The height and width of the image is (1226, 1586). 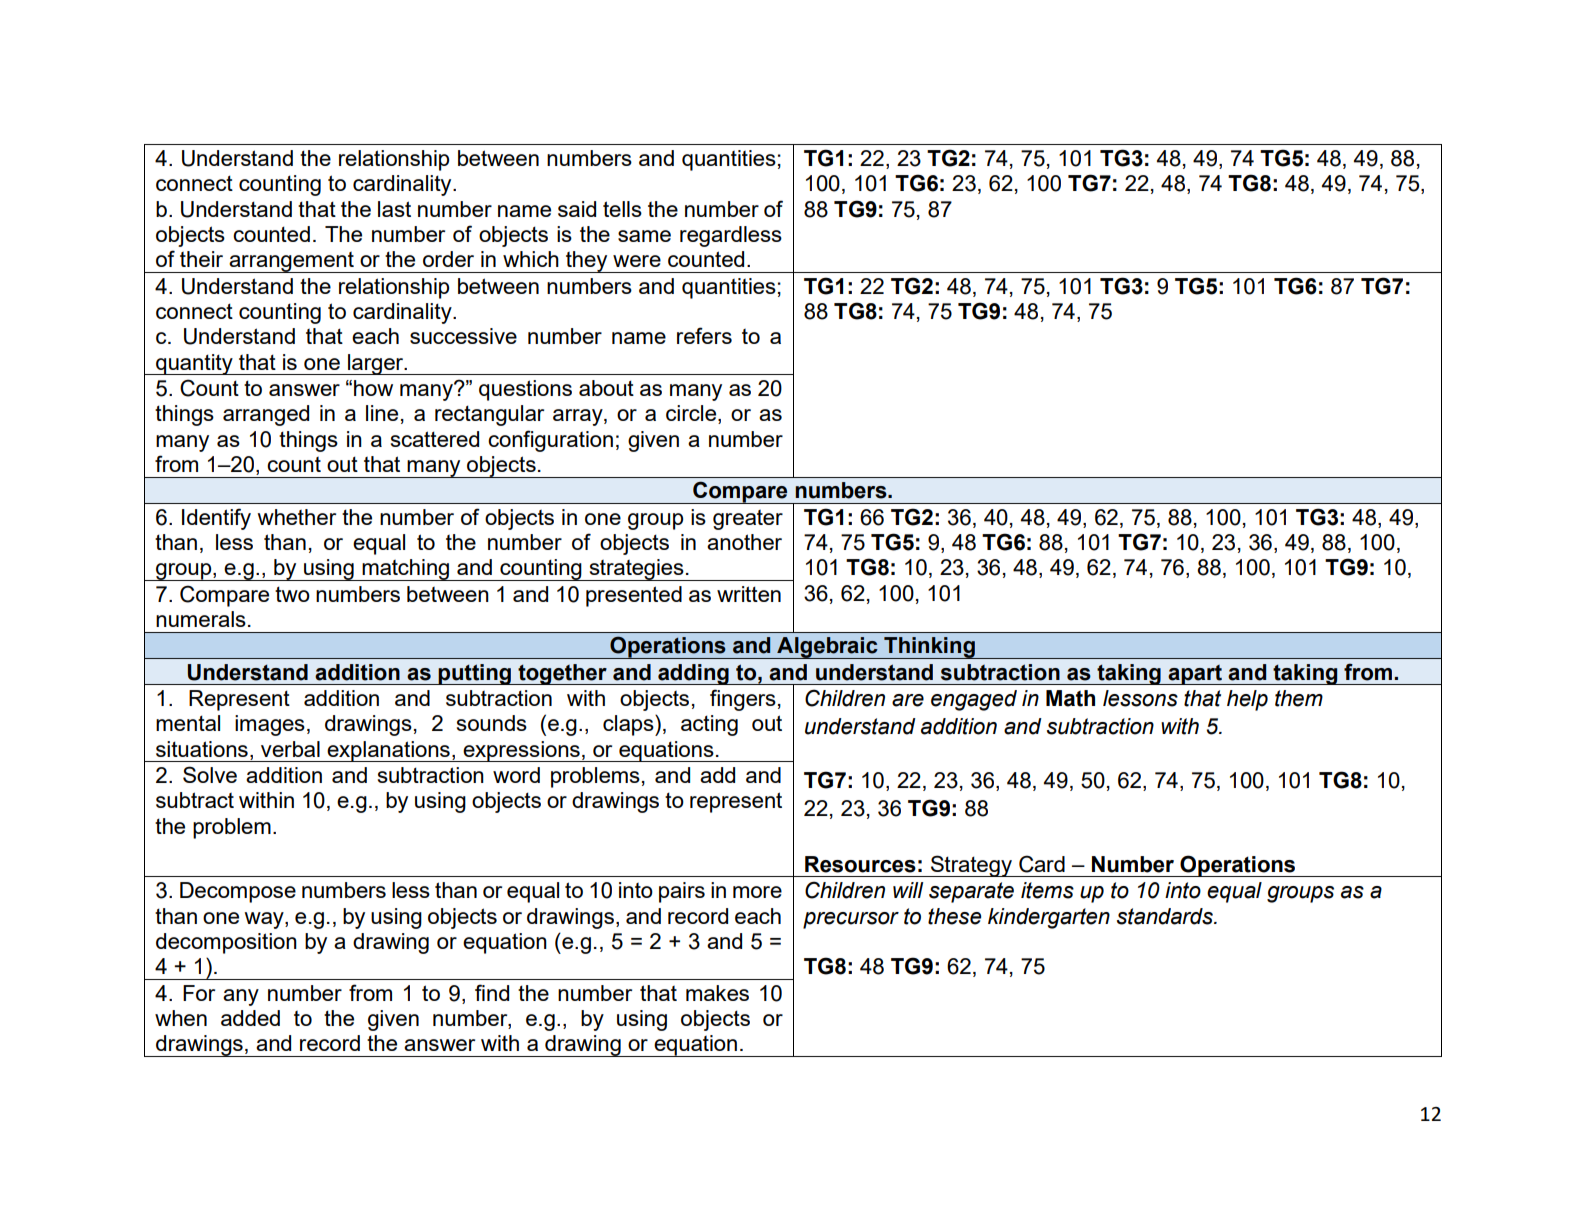 What do you see at coordinates (637, 261) in the image?
I see `were` at bounding box center [637, 261].
